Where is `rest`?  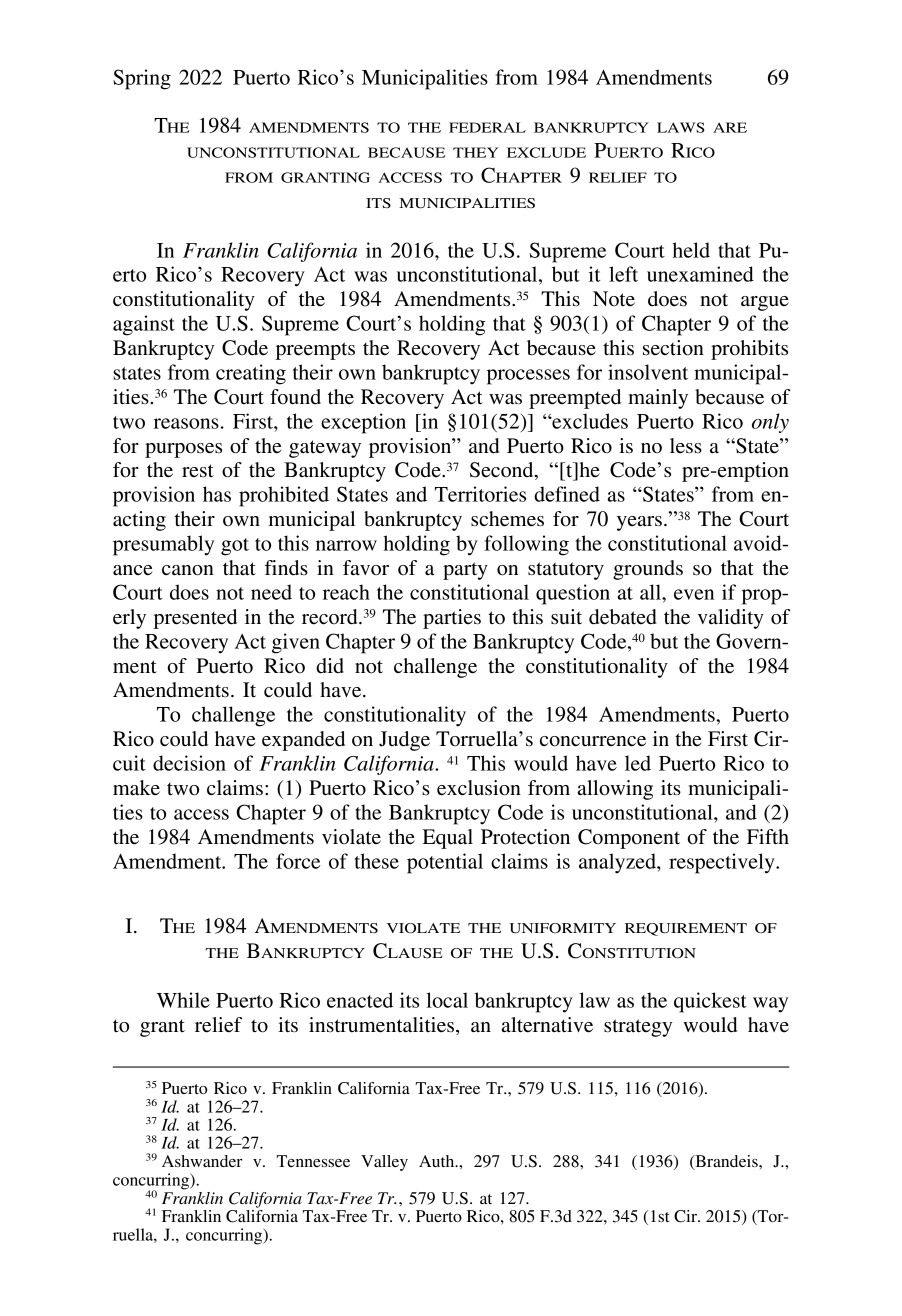
rest is located at coordinates (198, 471).
